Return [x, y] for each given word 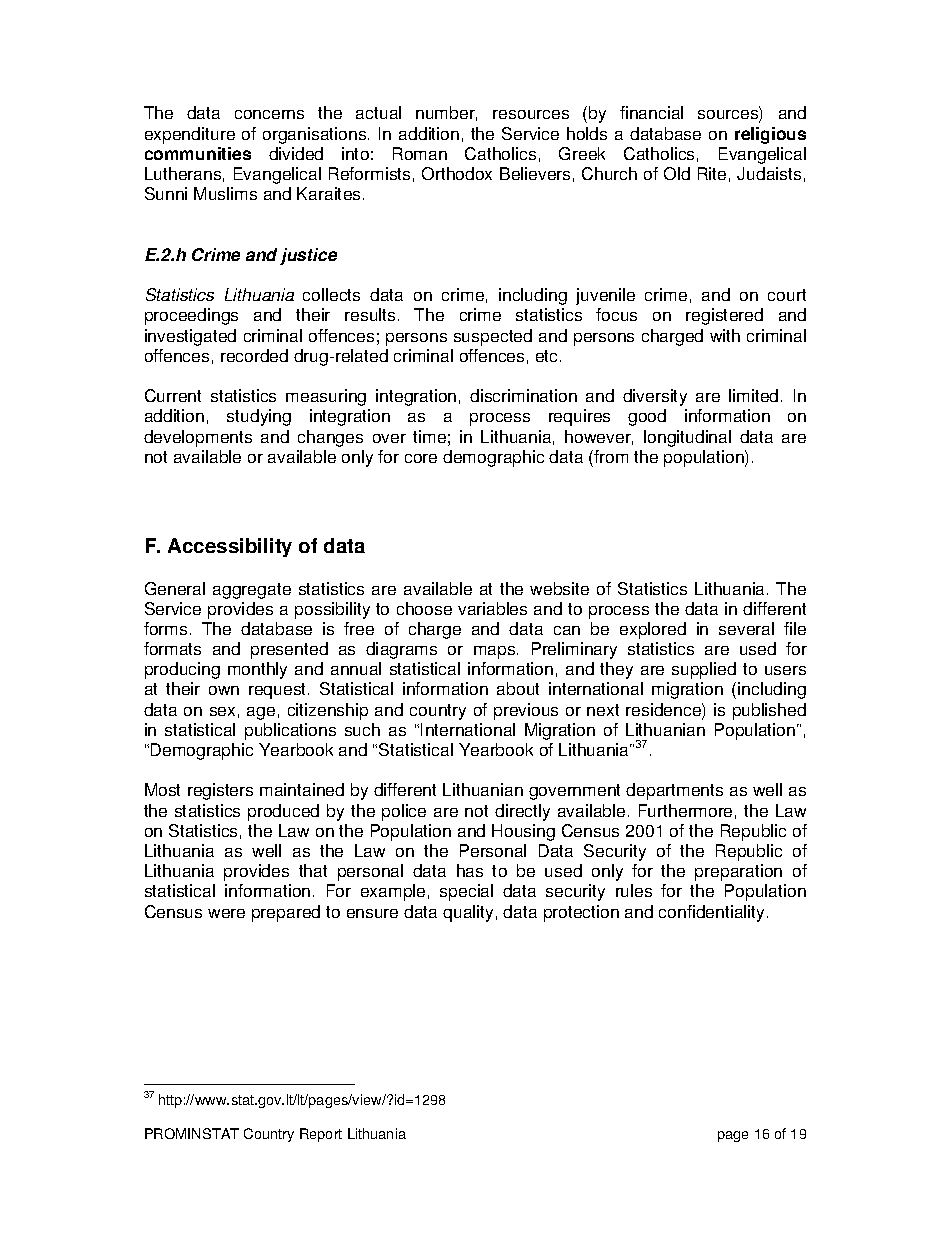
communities [198, 153]
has [470, 870]
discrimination [523, 395]
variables [492, 608]
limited [753, 395]
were [226, 913]
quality [468, 913]
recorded [254, 355]
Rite [712, 173]
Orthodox [457, 173]
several [746, 628]
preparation [738, 872]
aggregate [252, 591]
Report [321, 1135]
